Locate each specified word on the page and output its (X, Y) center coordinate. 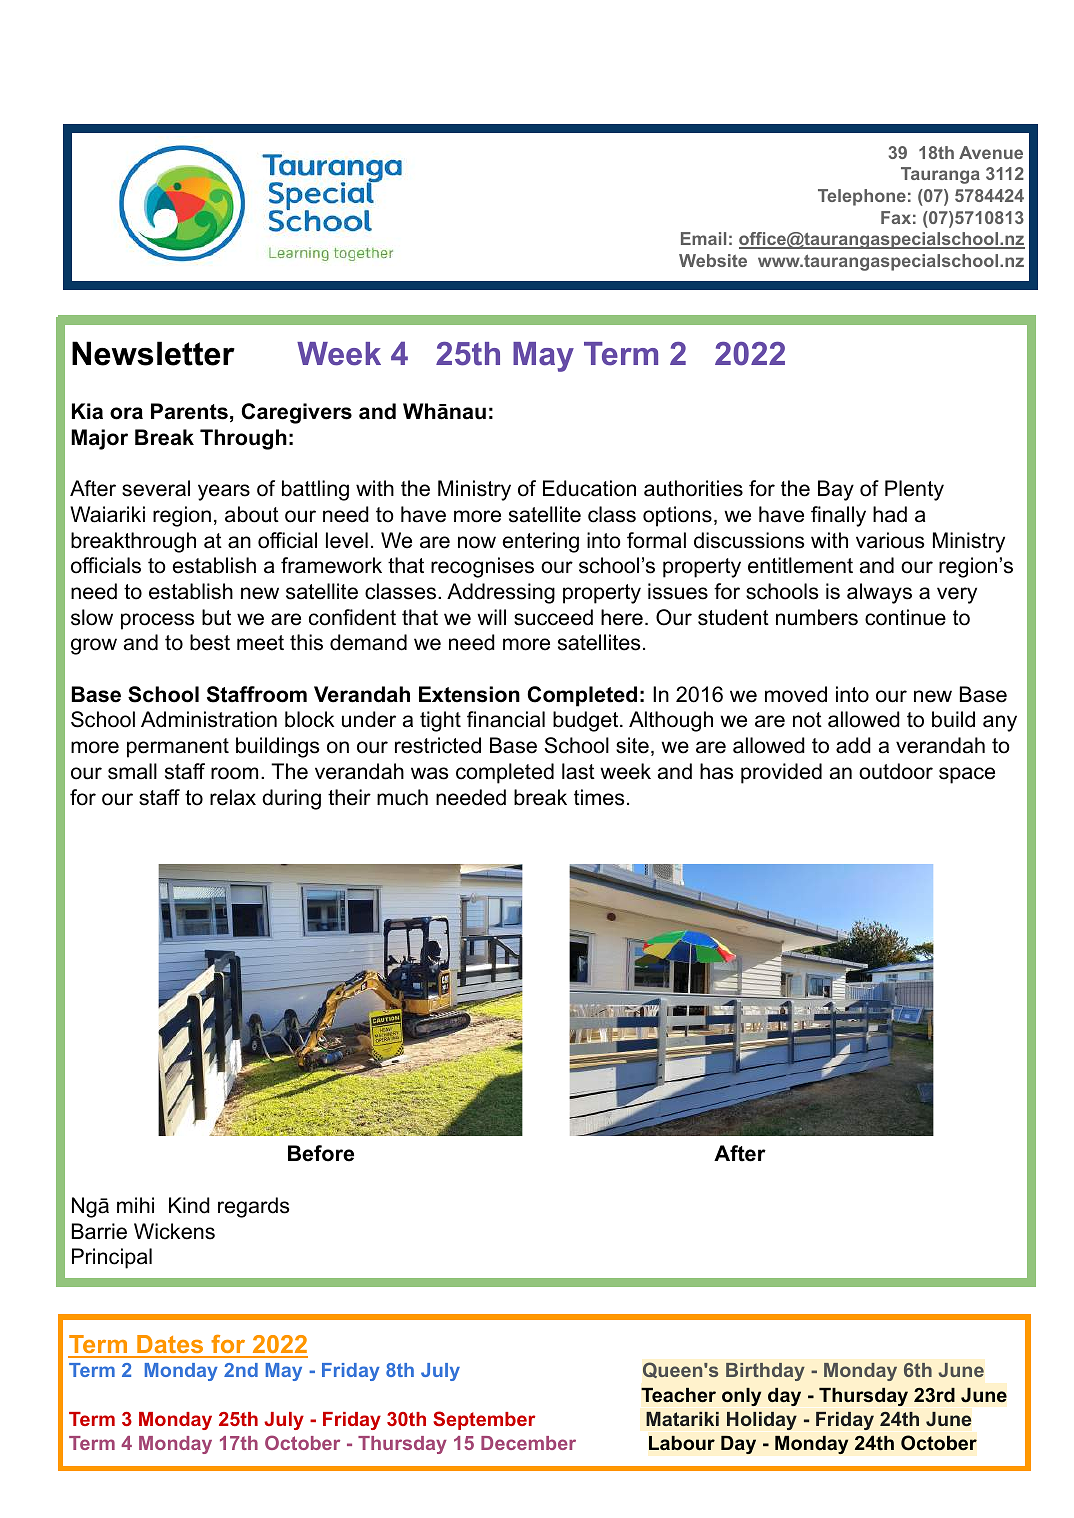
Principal (112, 1258)
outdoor (896, 771)
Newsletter (153, 353)
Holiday (762, 1421)
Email (703, 238)
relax (233, 797)
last (578, 771)
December (528, 1443)
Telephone (862, 197)
